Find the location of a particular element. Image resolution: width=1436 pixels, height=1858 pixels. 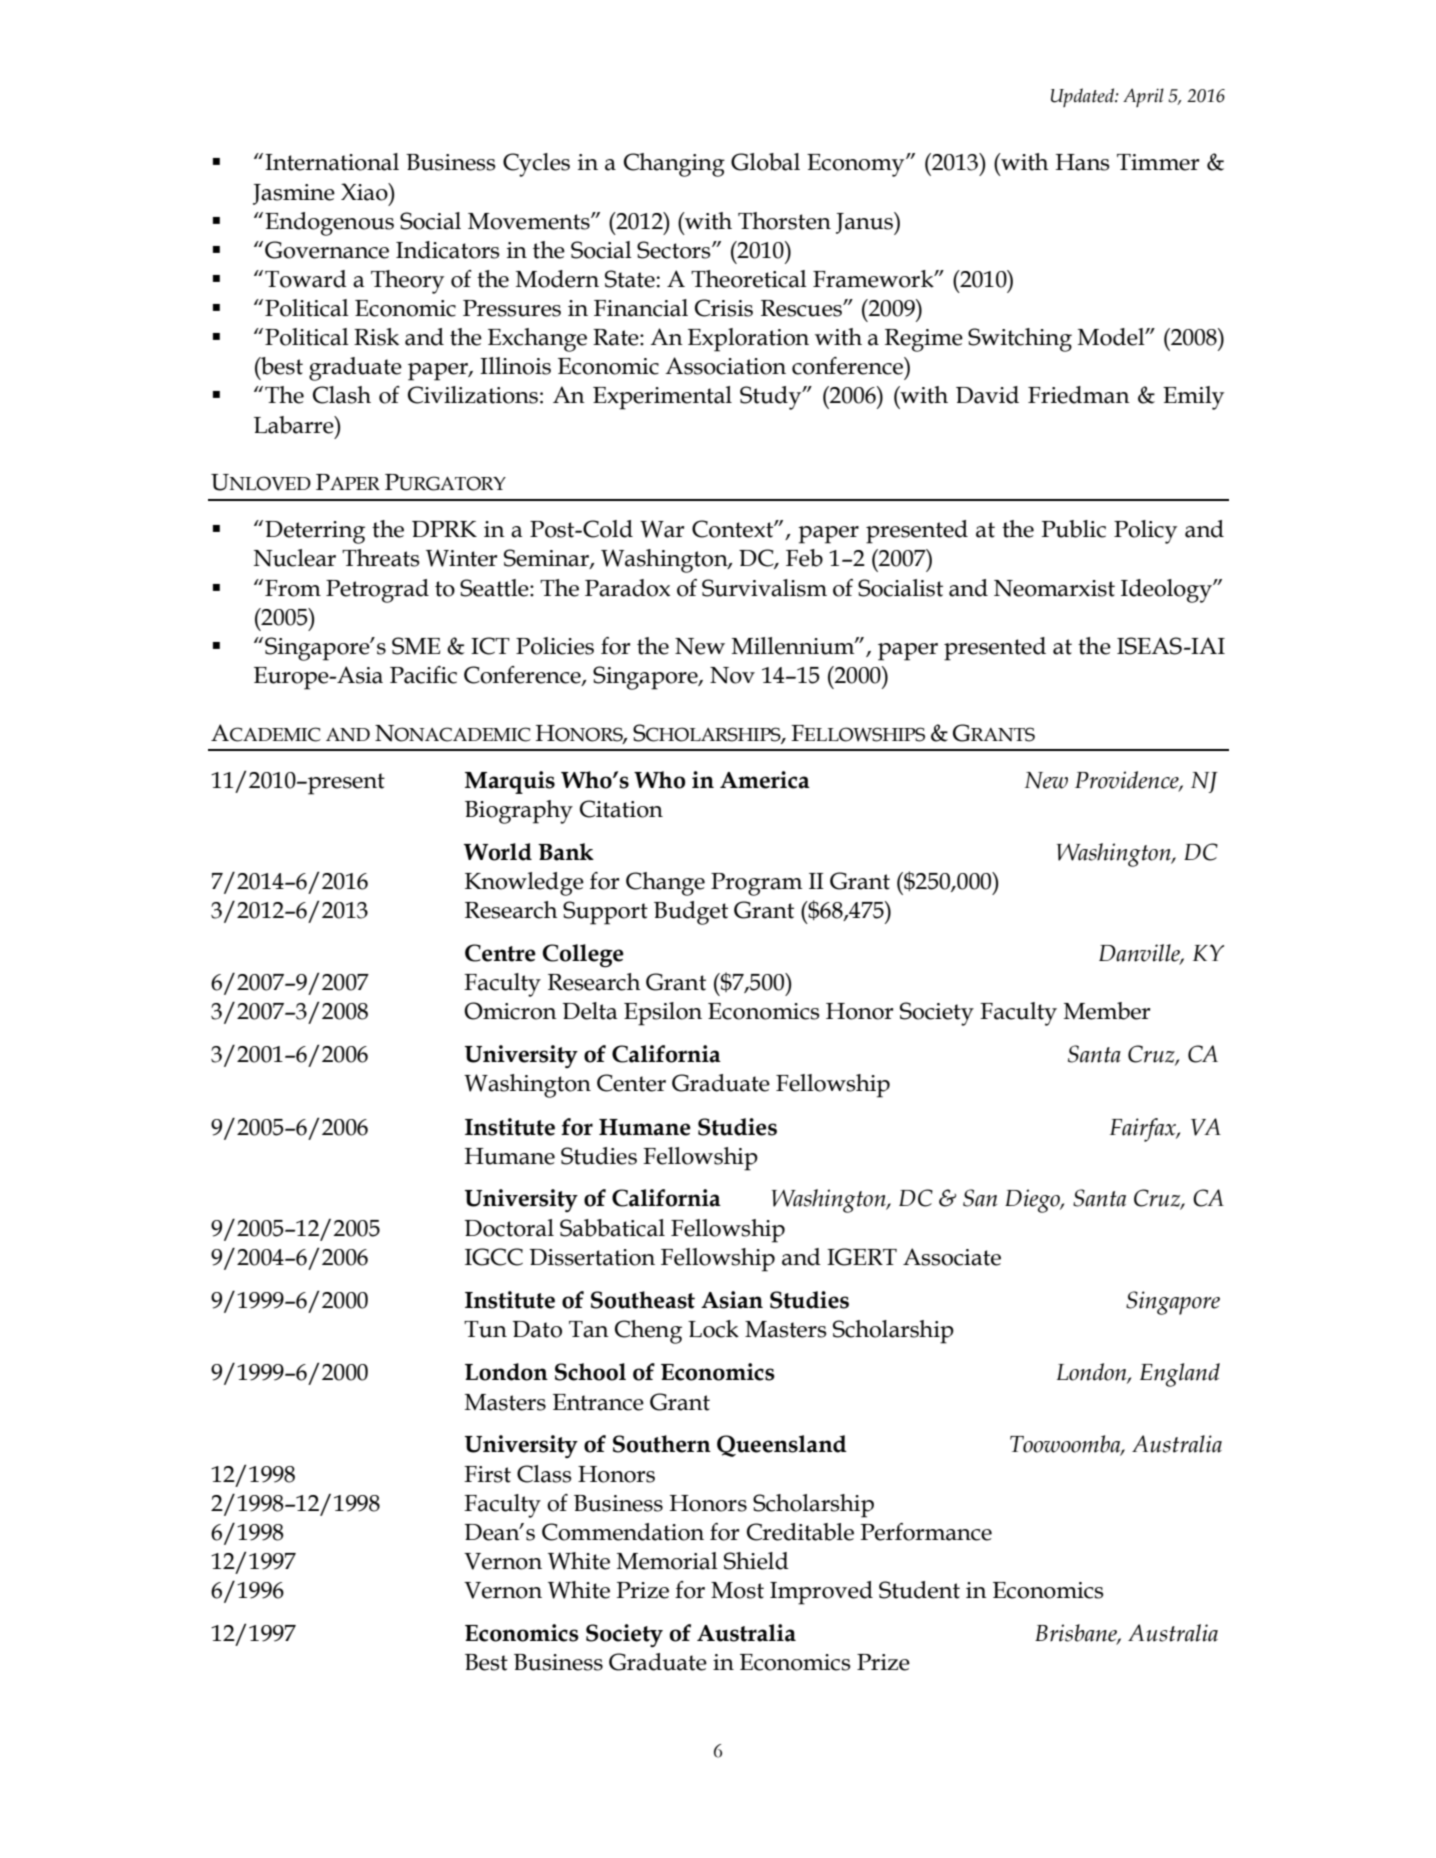

Clash is located at coordinates (342, 395).
